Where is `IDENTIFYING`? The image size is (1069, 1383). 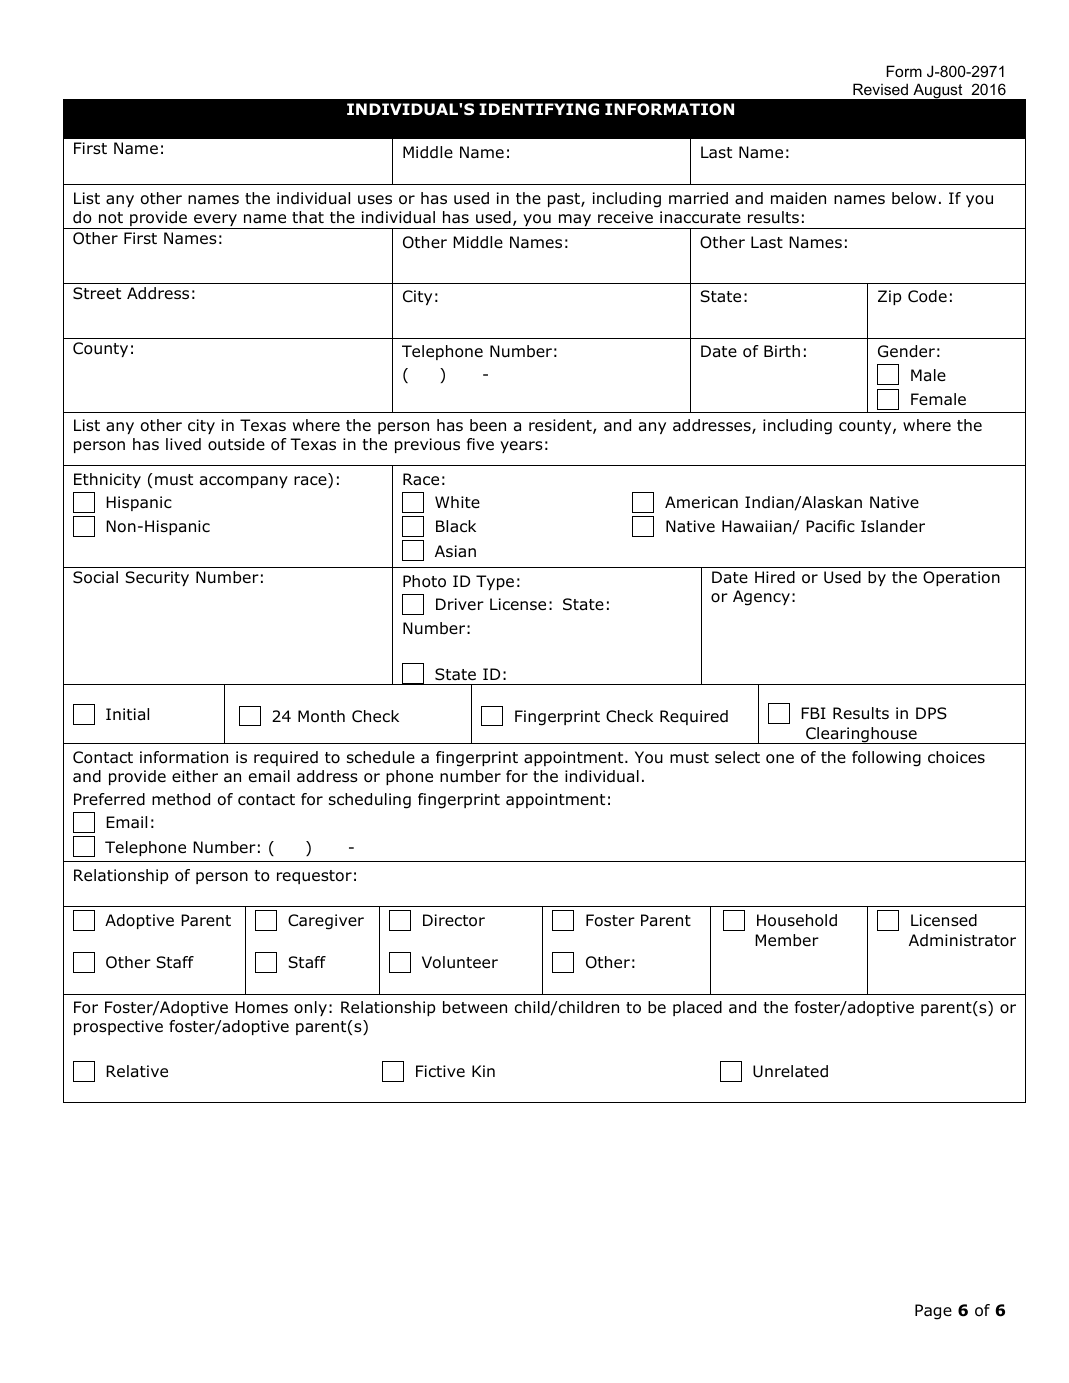
IDENTIFYING is located at coordinates (539, 109).
